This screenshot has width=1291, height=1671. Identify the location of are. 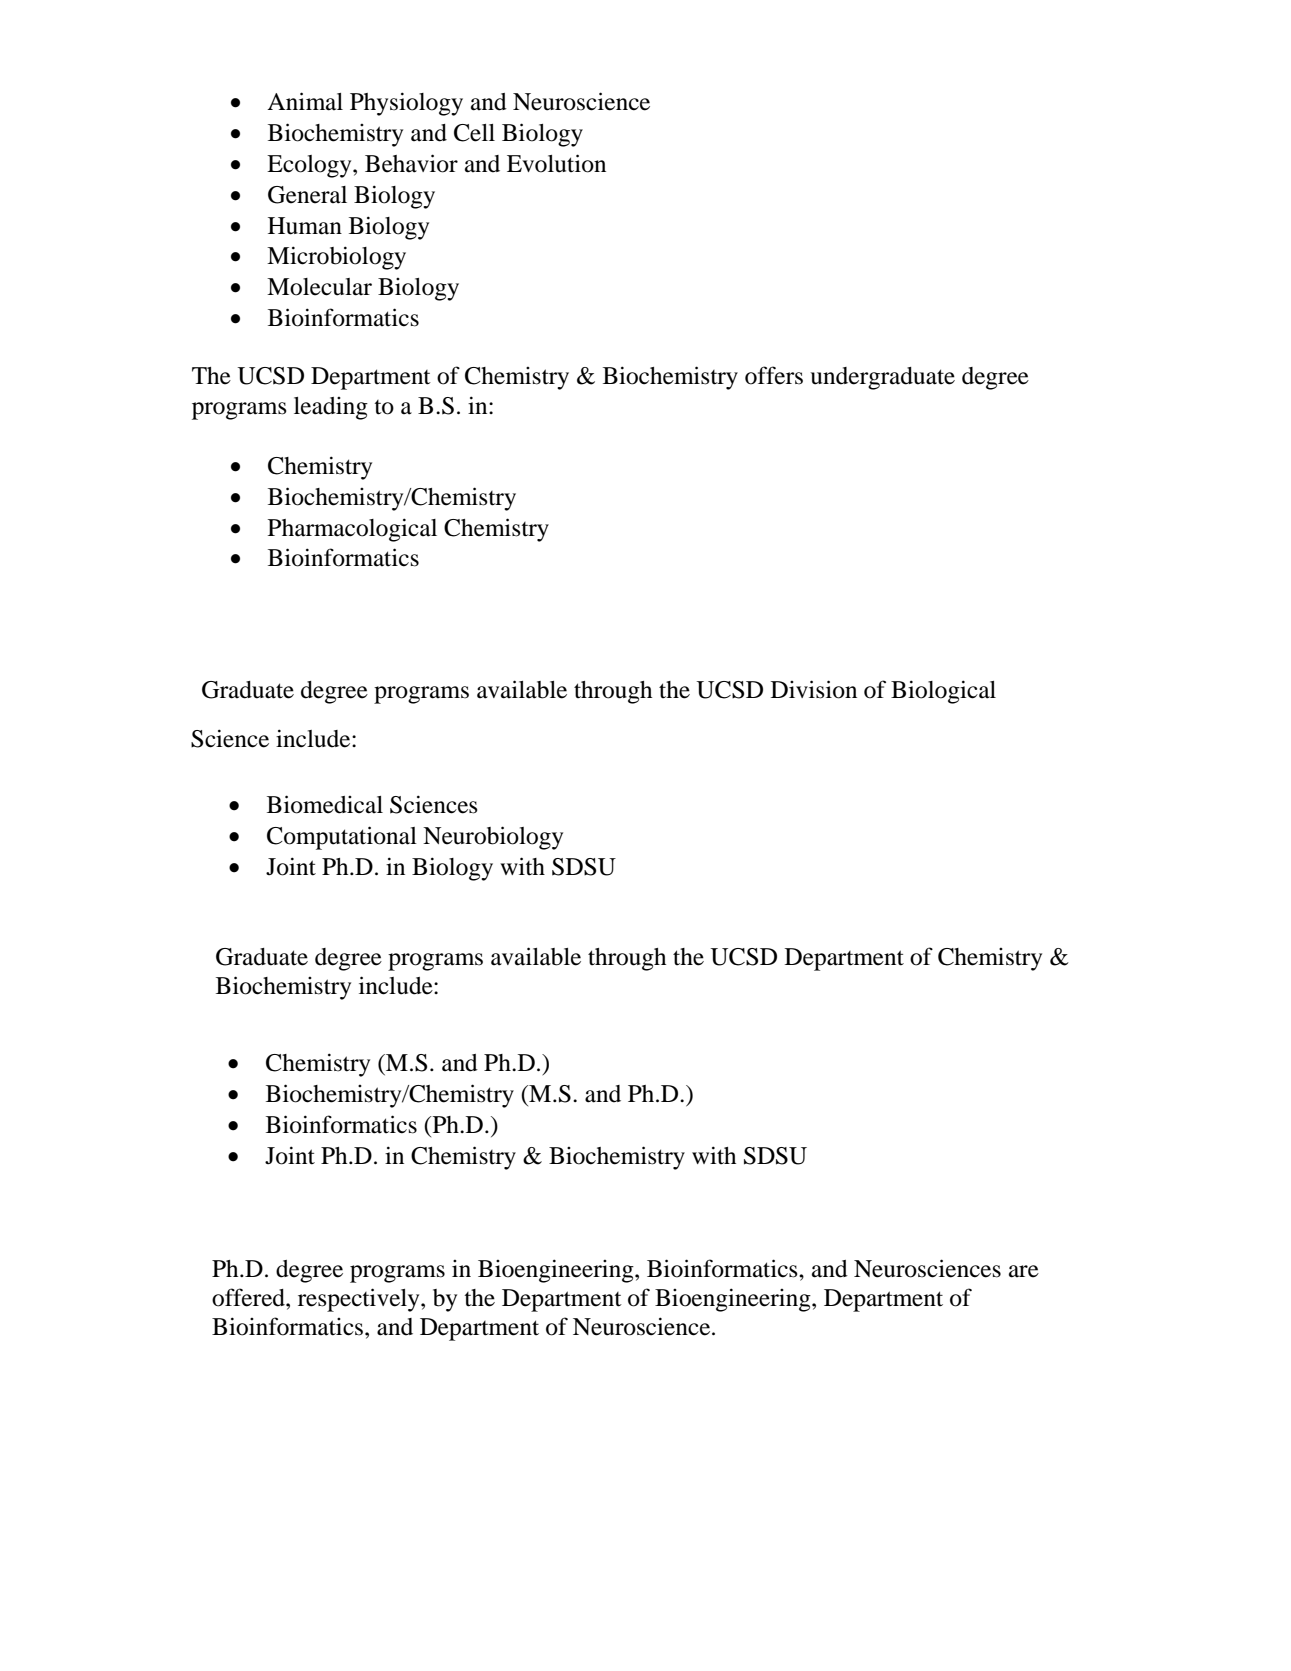
(1024, 1271).
